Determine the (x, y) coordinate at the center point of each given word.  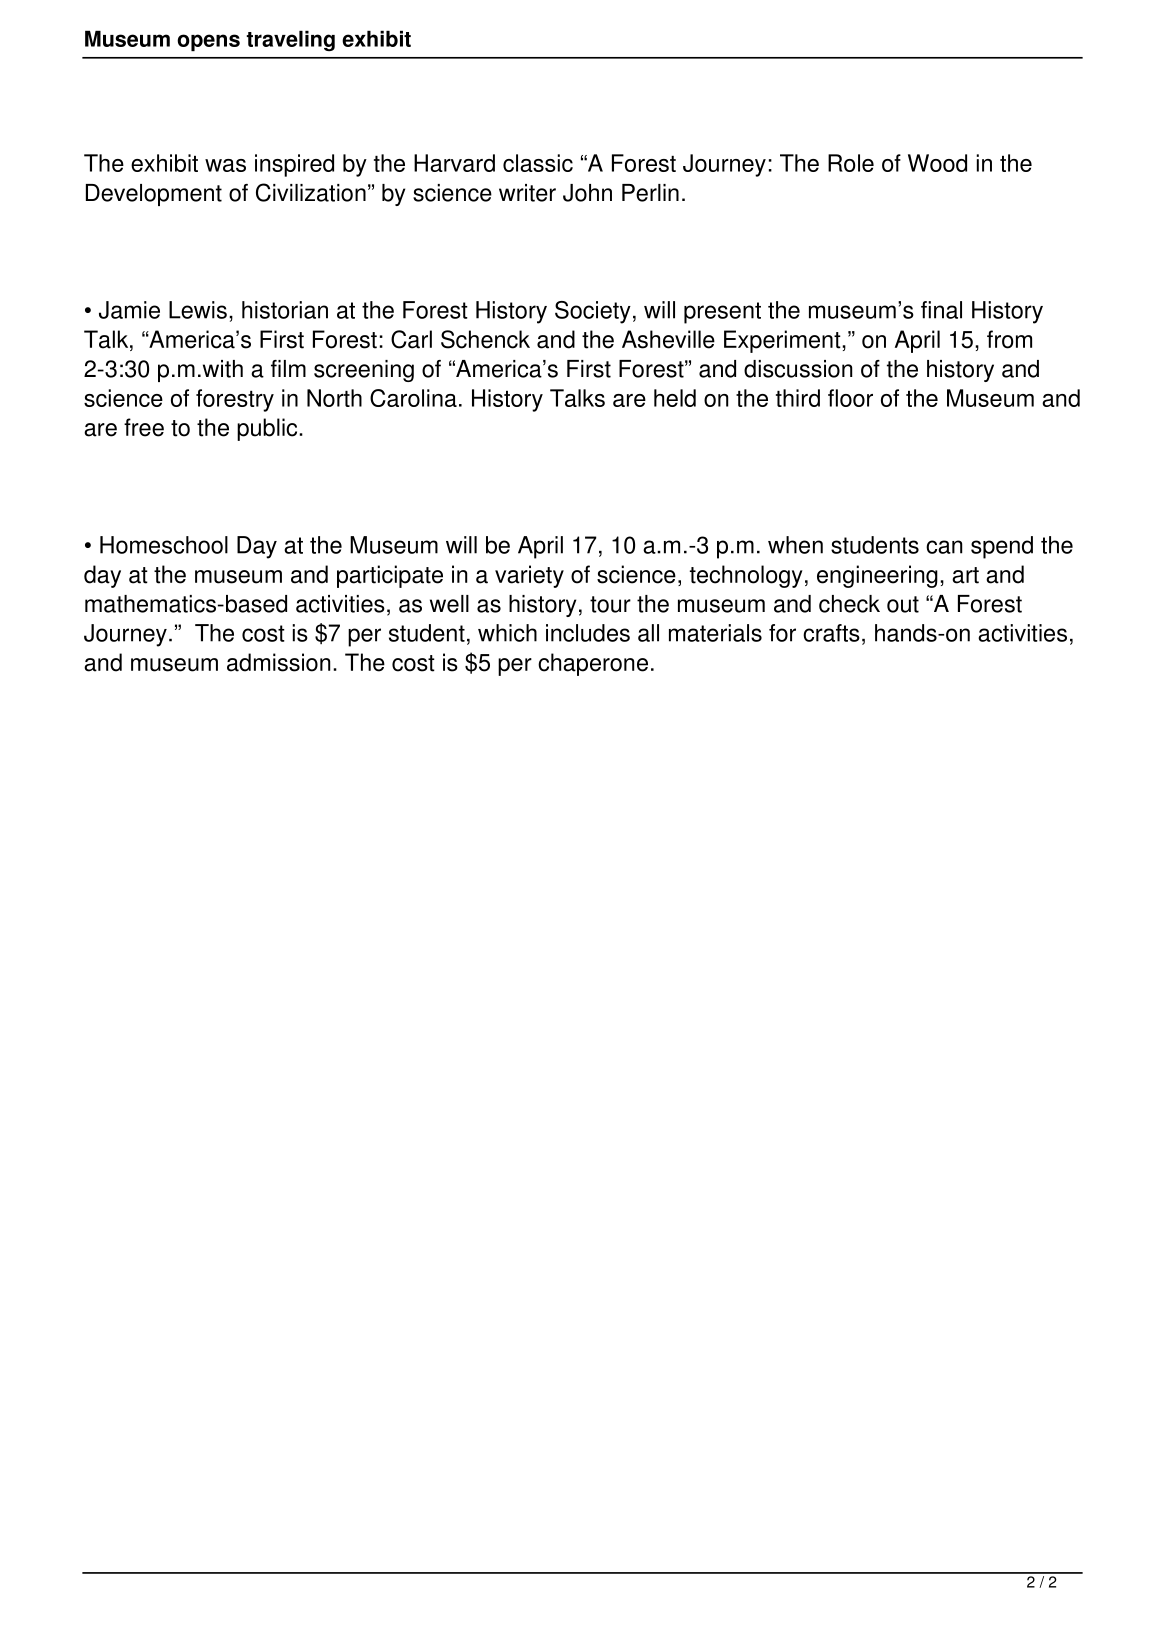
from (1009, 339)
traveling (290, 40)
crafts (831, 633)
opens (208, 42)
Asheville (668, 339)
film (288, 368)
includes (588, 633)
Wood (937, 163)
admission (278, 662)
